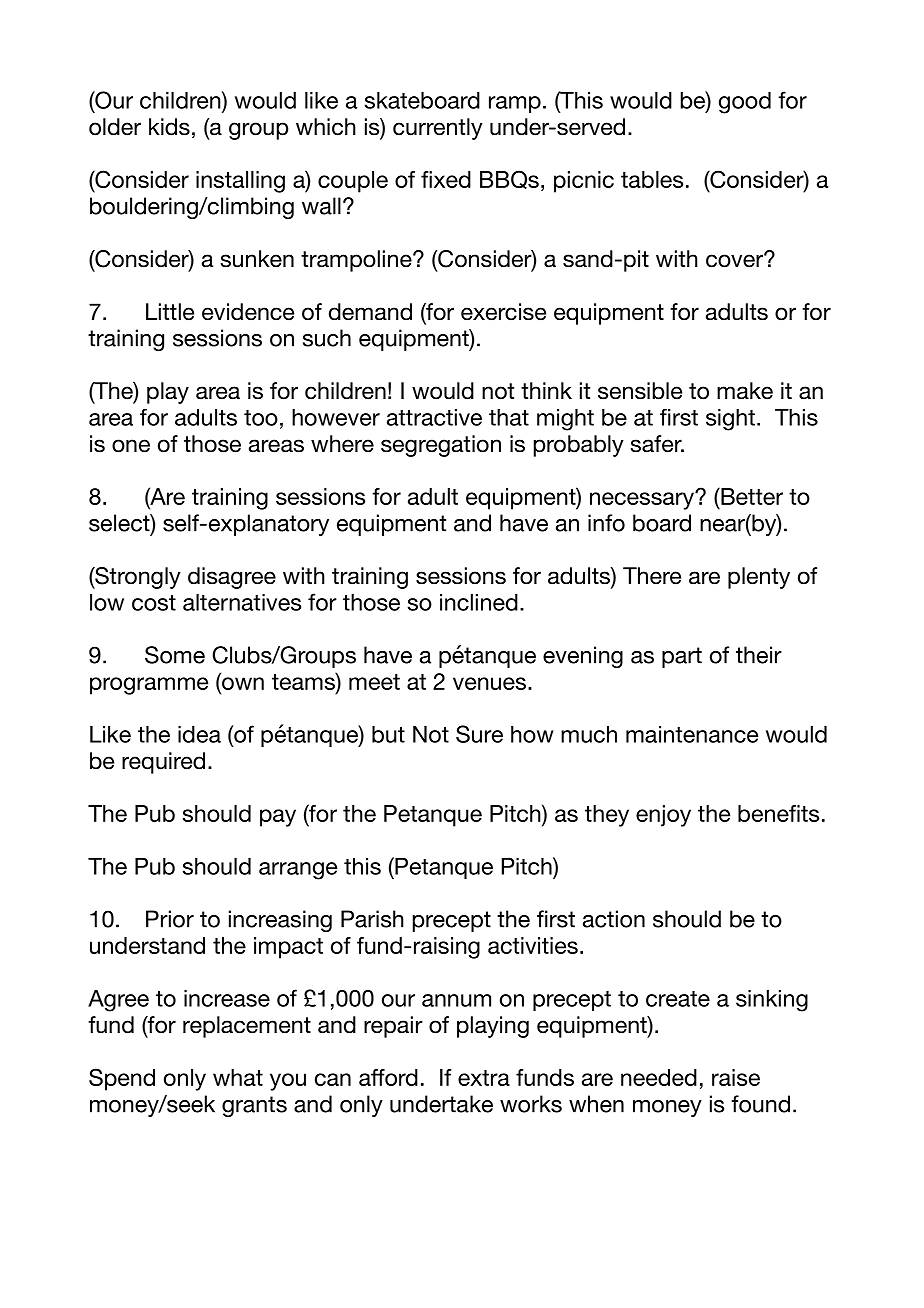  Describe the element at coordinates (438, 129) in the page. I see `currently` at that location.
